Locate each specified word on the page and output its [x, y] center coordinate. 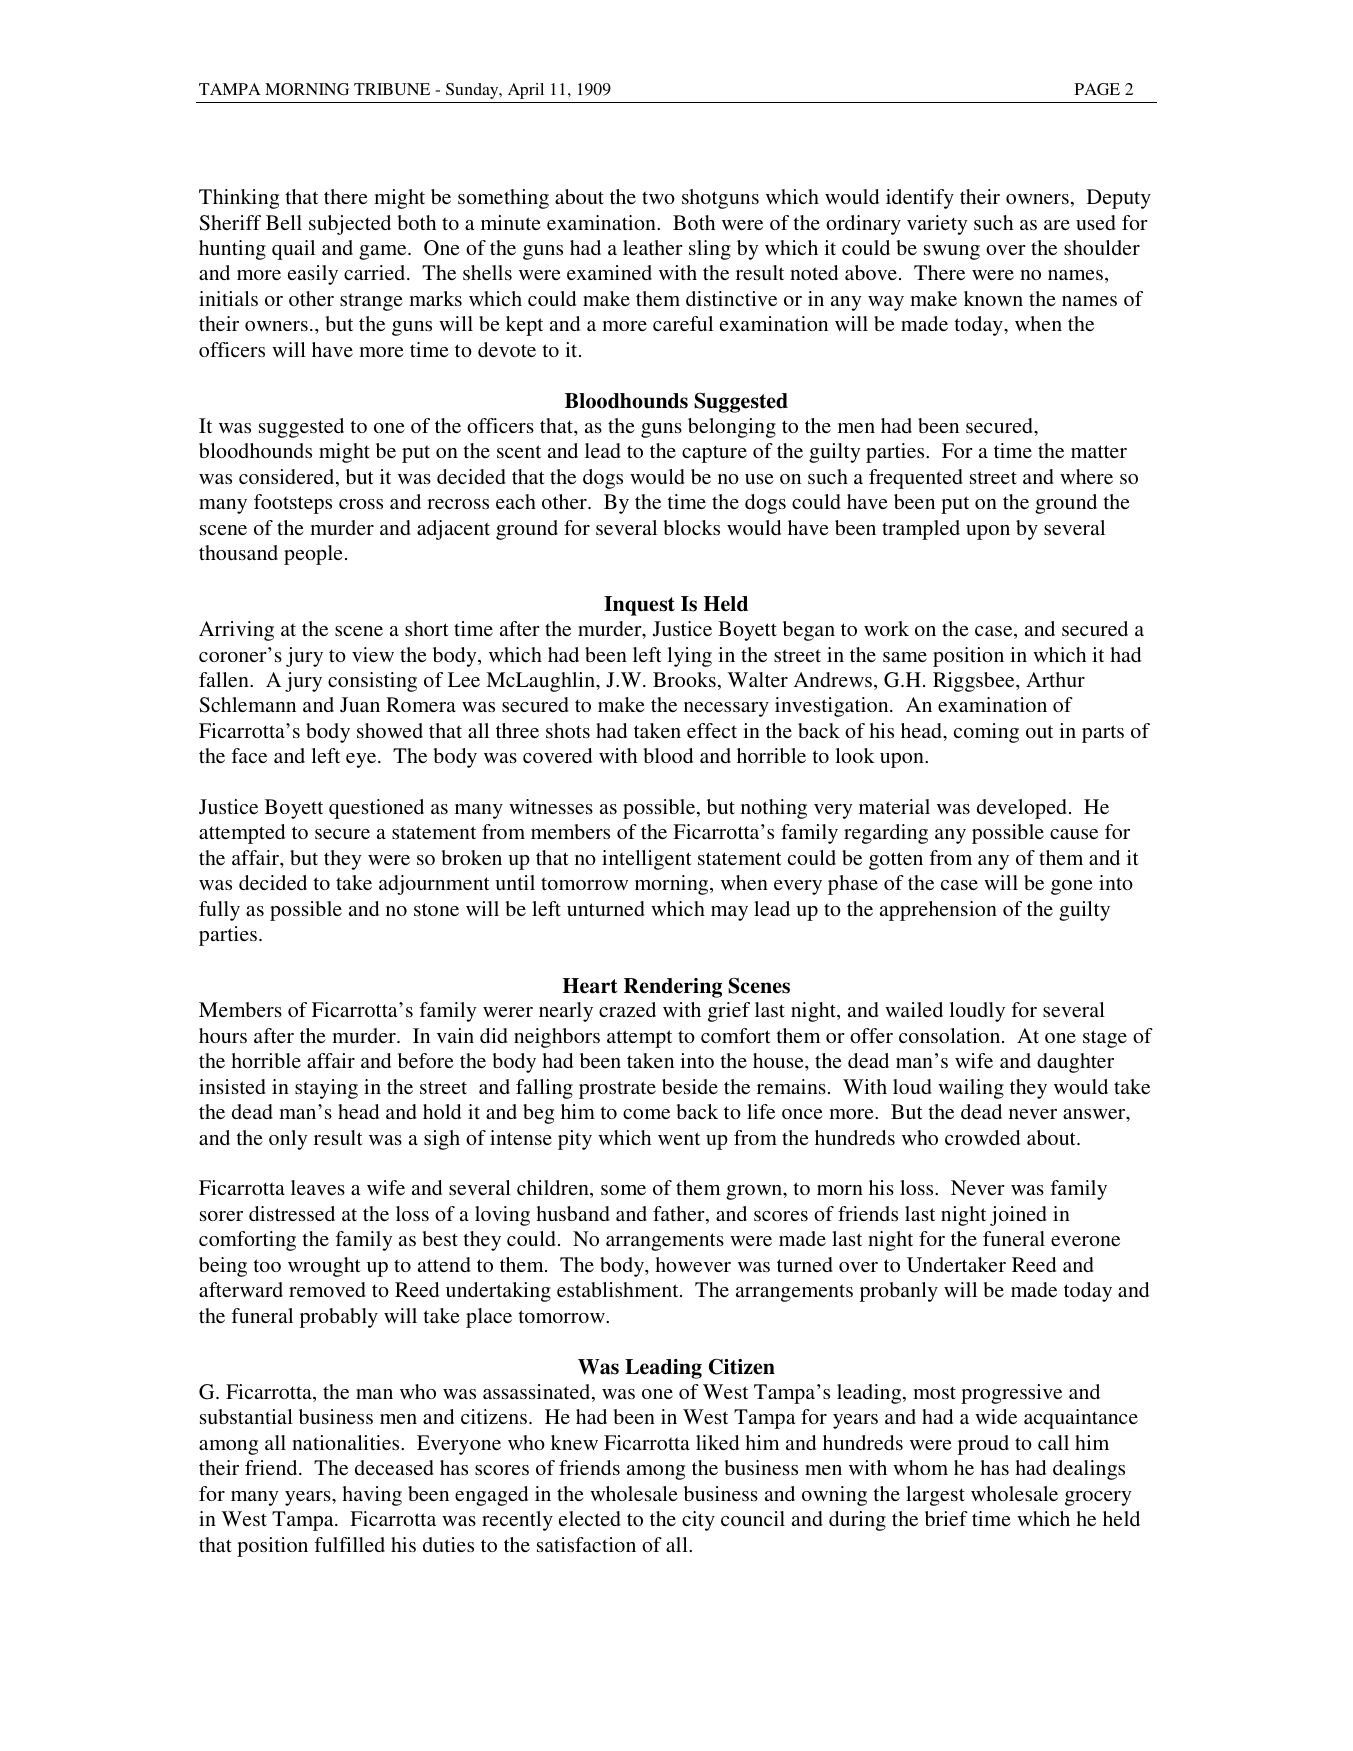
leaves [318, 1187]
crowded [982, 1137]
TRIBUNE [392, 89]
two [658, 197]
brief [946, 1518]
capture [714, 454]
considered [288, 478]
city [698, 1521]
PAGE [1097, 89]
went [679, 1138]
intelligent [647, 860]
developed [1022, 809]
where [1086, 476]
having [372, 1496]
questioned [376, 809]
